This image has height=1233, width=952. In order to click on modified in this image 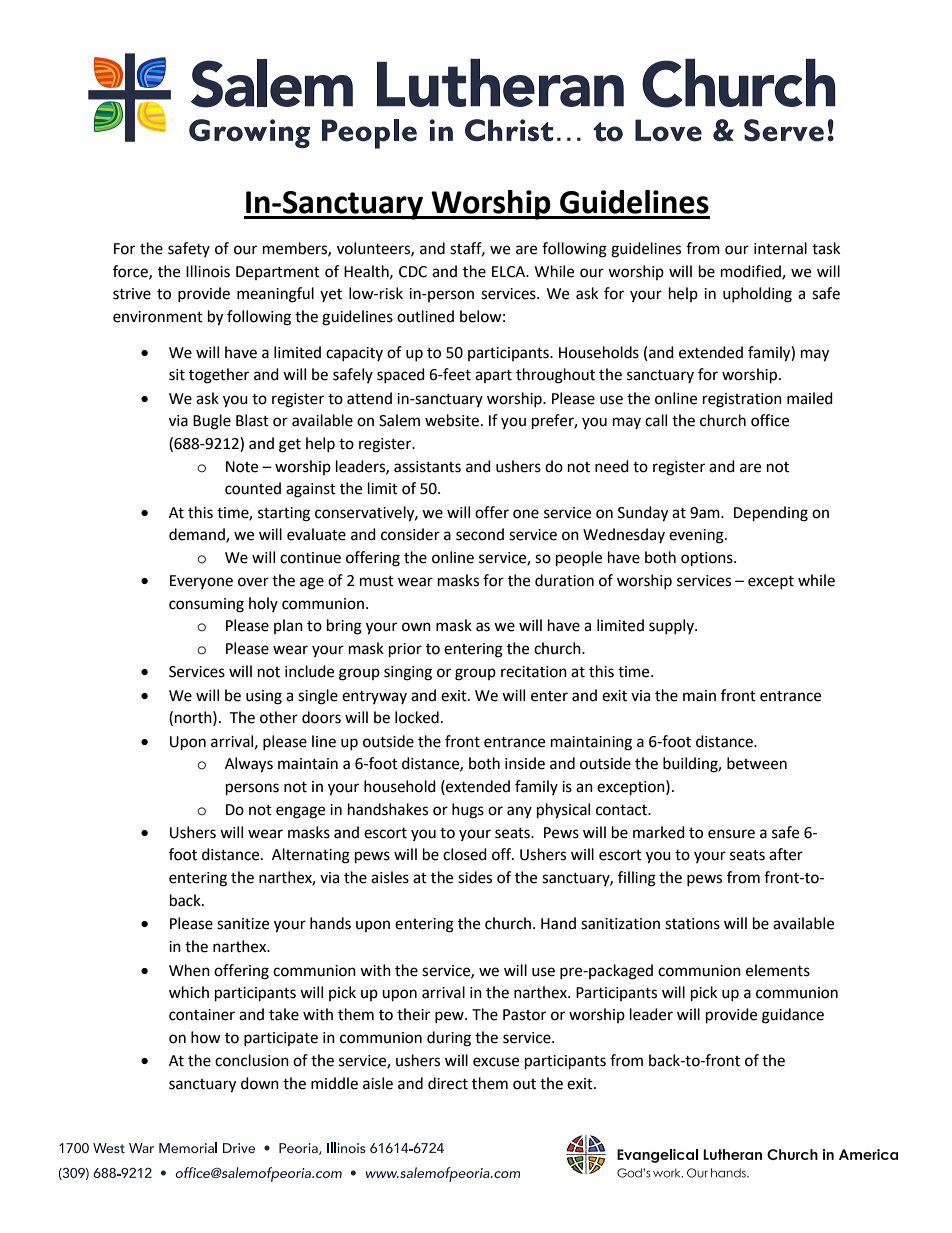, I will do `click(752, 272)`.
